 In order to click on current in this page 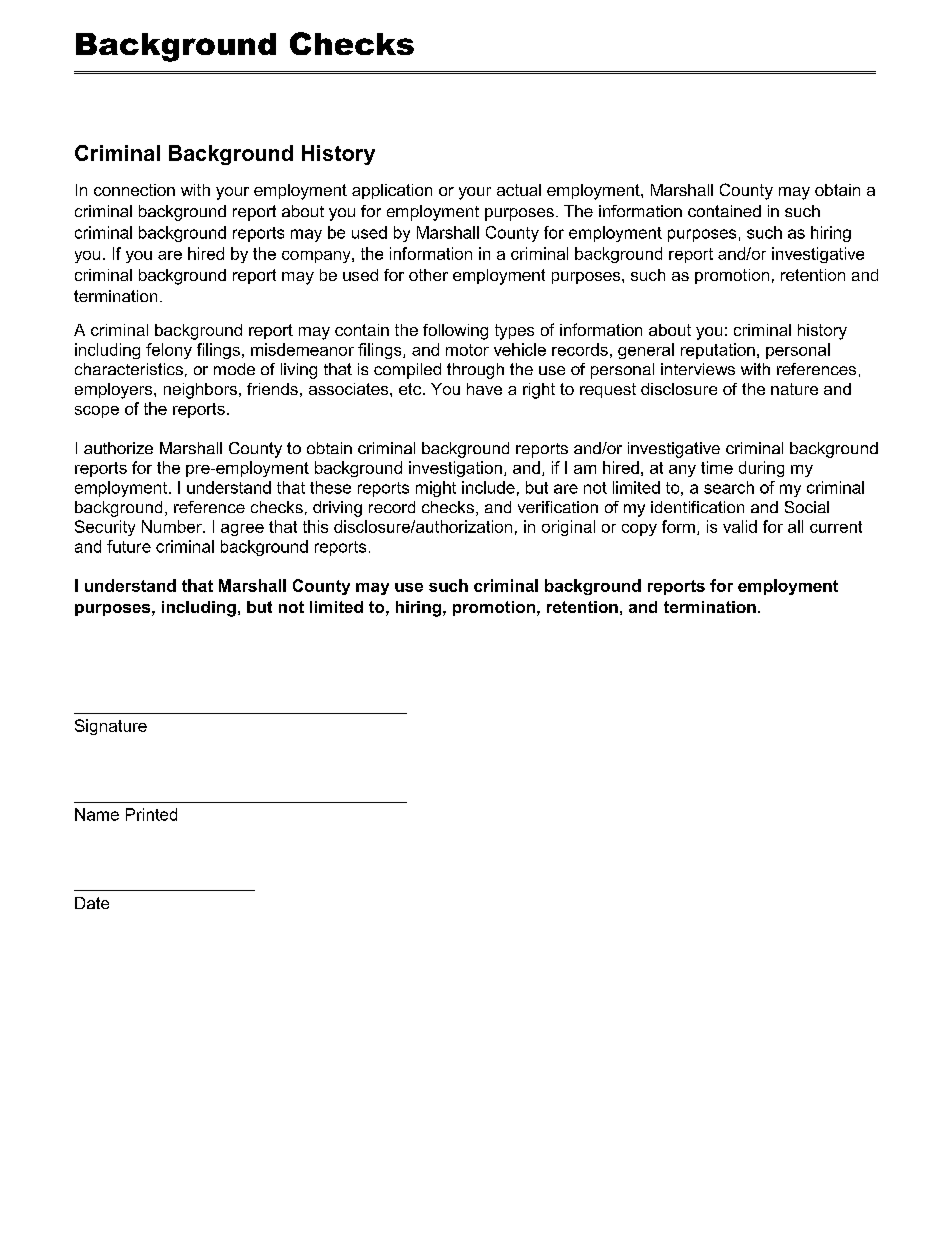, I will do `click(836, 527)`.
